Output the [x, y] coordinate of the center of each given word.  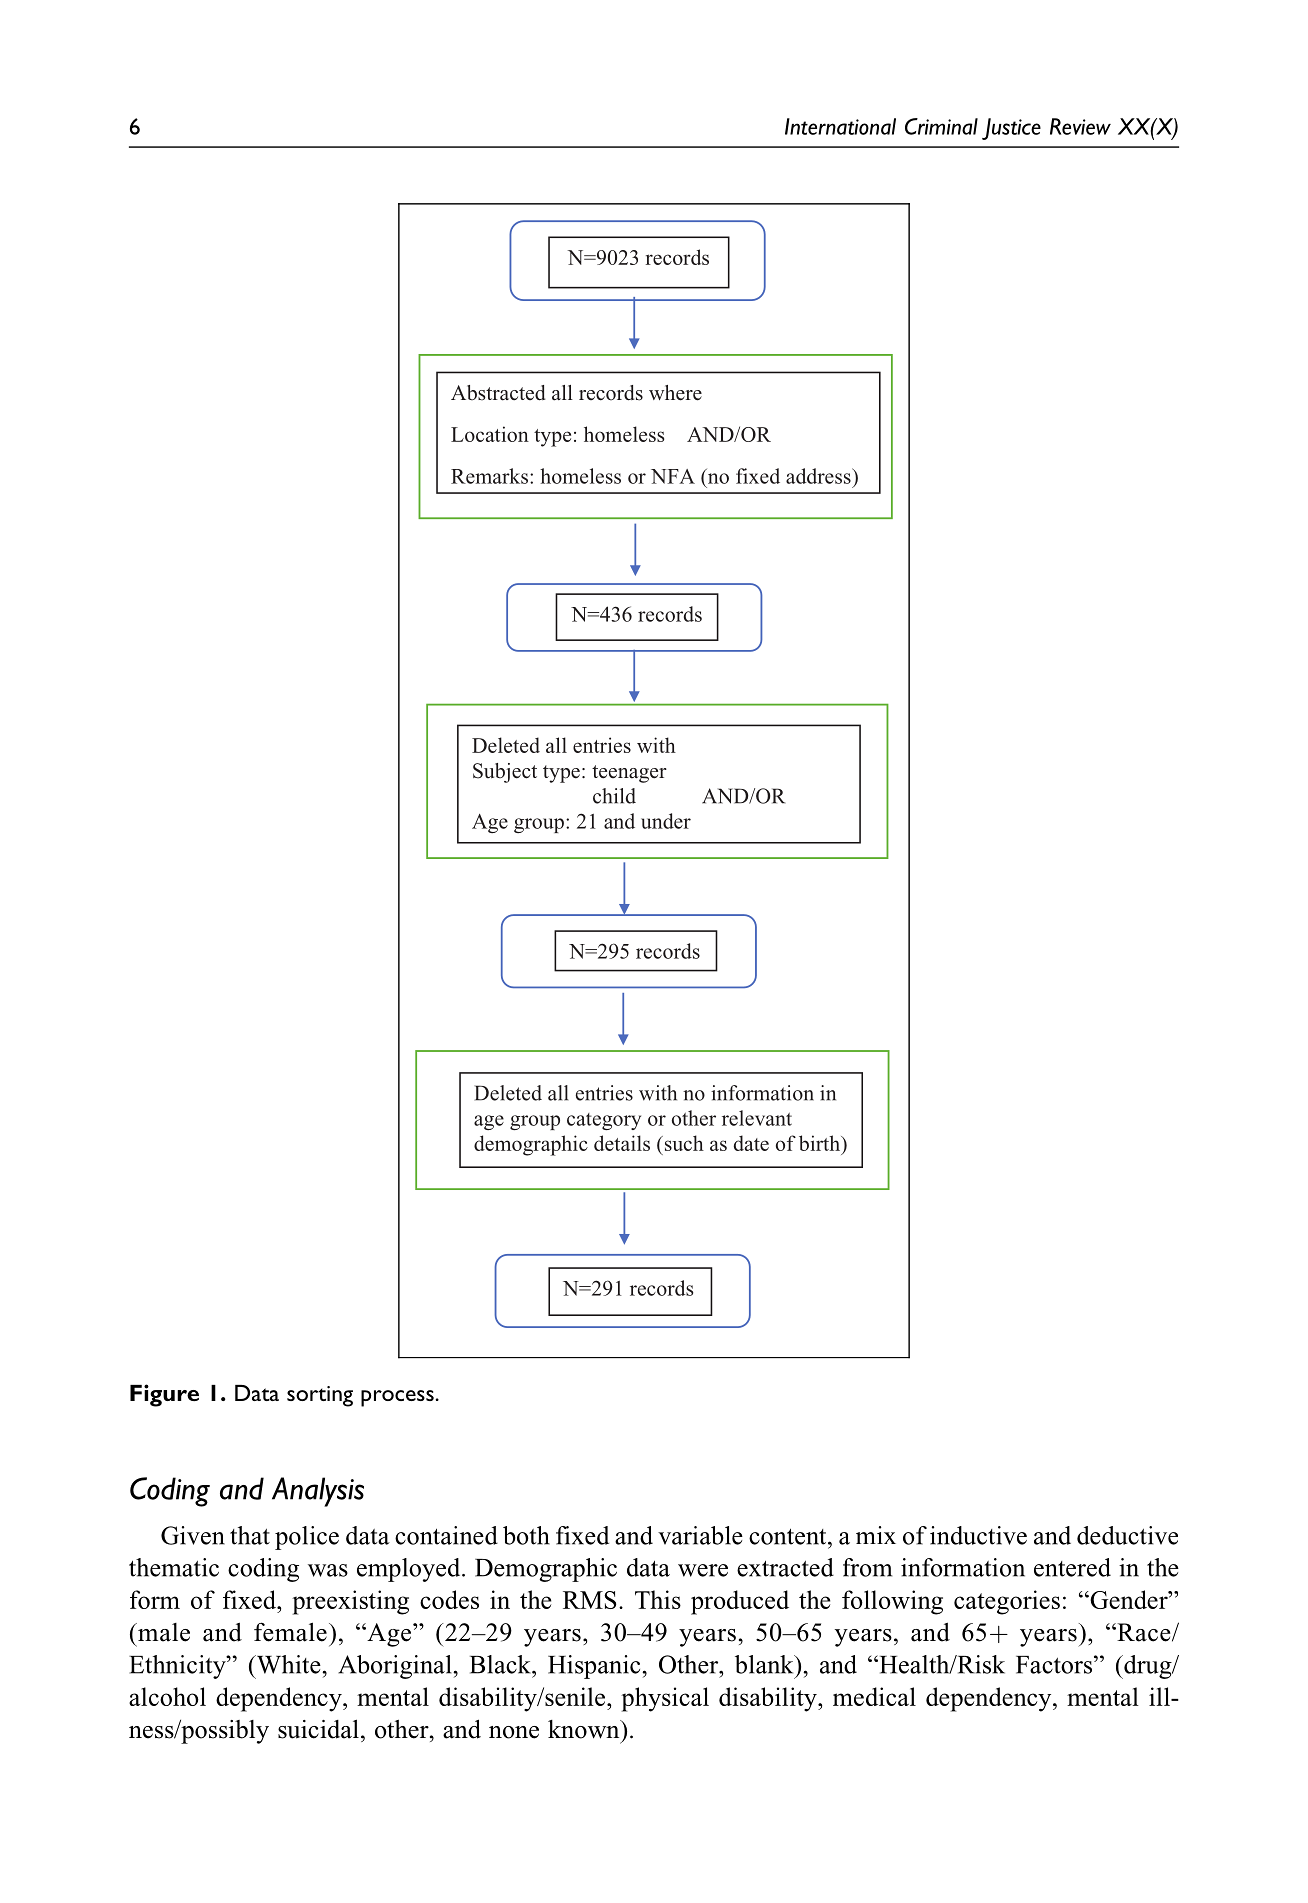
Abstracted [498, 393]
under [666, 821]
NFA [673, 476]
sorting [320, 1396]
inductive [978, 1535]
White [288, 1664]
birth [821, 1144]
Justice [1011, 129]
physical [665, 1699]
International [840, 126]
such [683, 1143]
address [819, 476]
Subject [505, 773]
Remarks [489, 476]
